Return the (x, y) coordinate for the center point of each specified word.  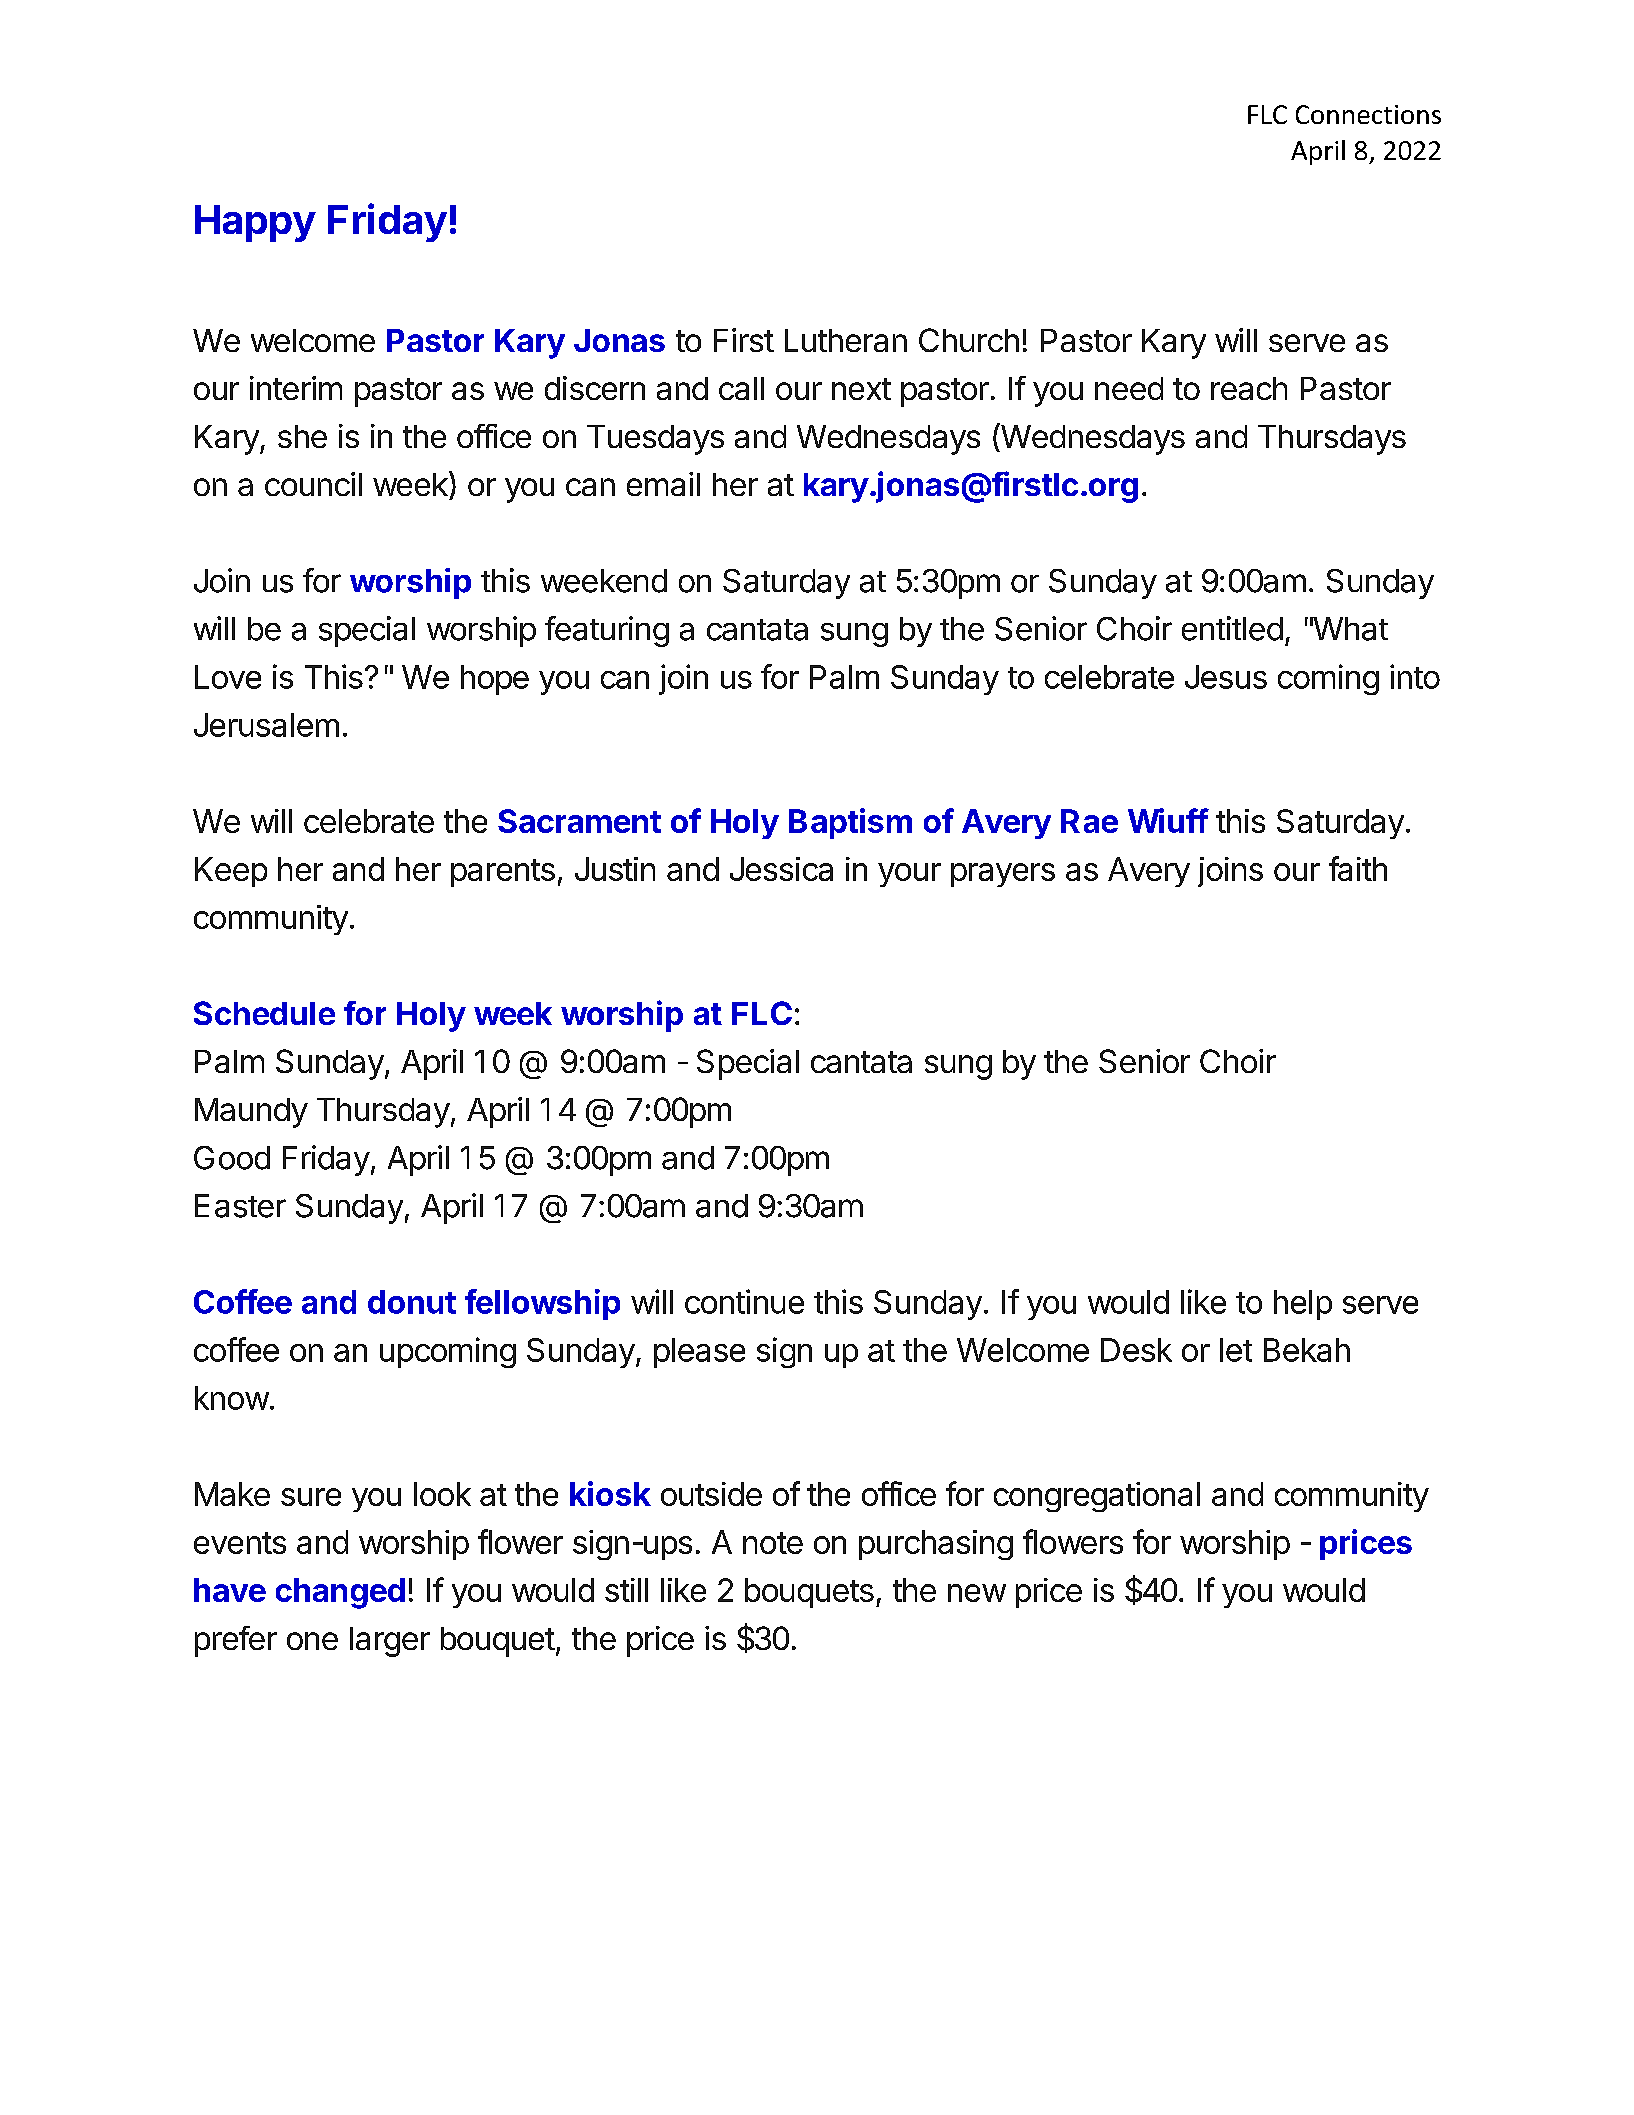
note (773, 1543)
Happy (255, 223)
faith (1358, 868)
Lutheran (846, 340)
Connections (1368, 114)
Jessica (781, 869)
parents (503, 873)
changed (340, 1593)
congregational (1097, 1497)
